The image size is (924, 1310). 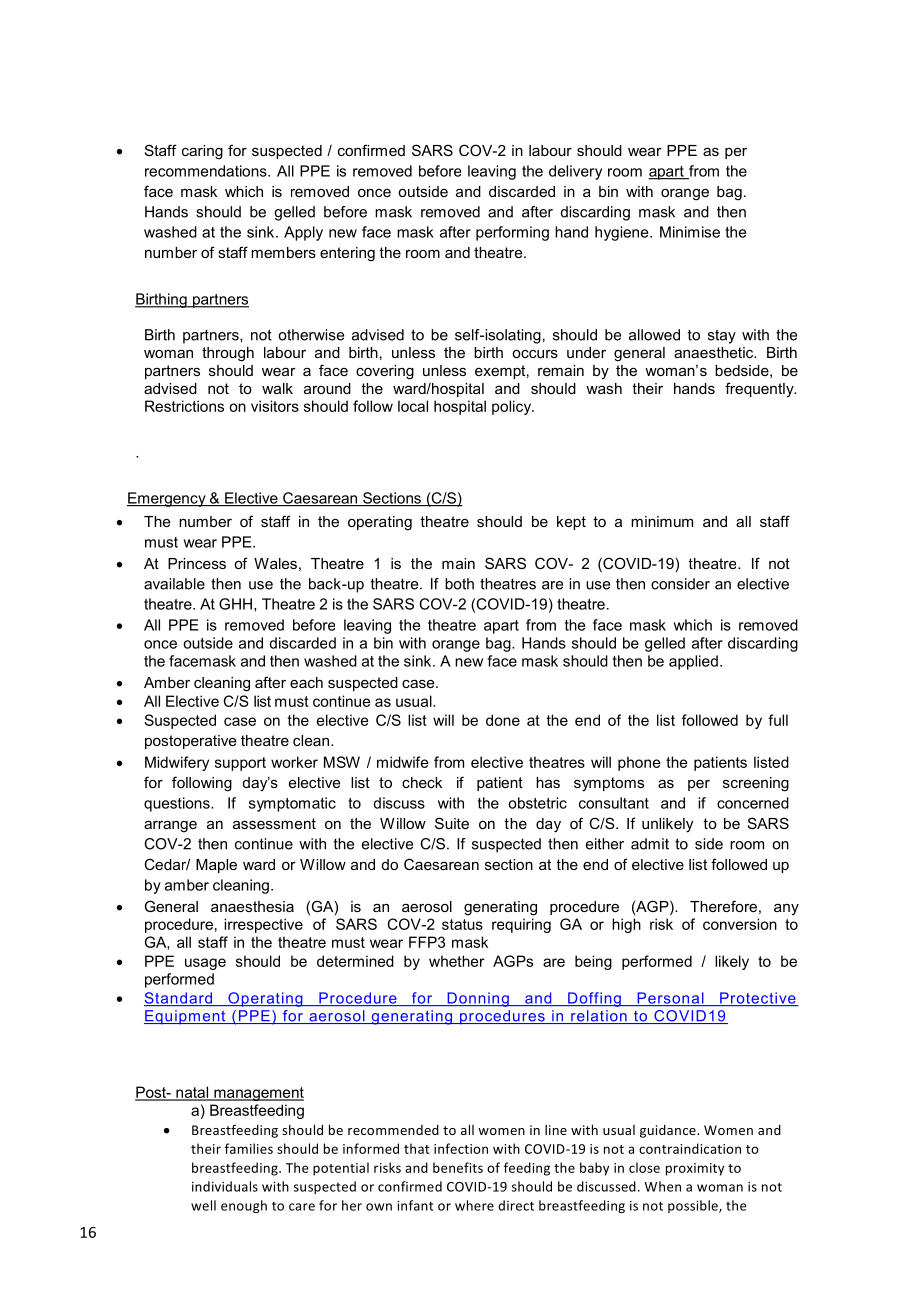 I want to click on conversion, so click(x=740, y=924).
